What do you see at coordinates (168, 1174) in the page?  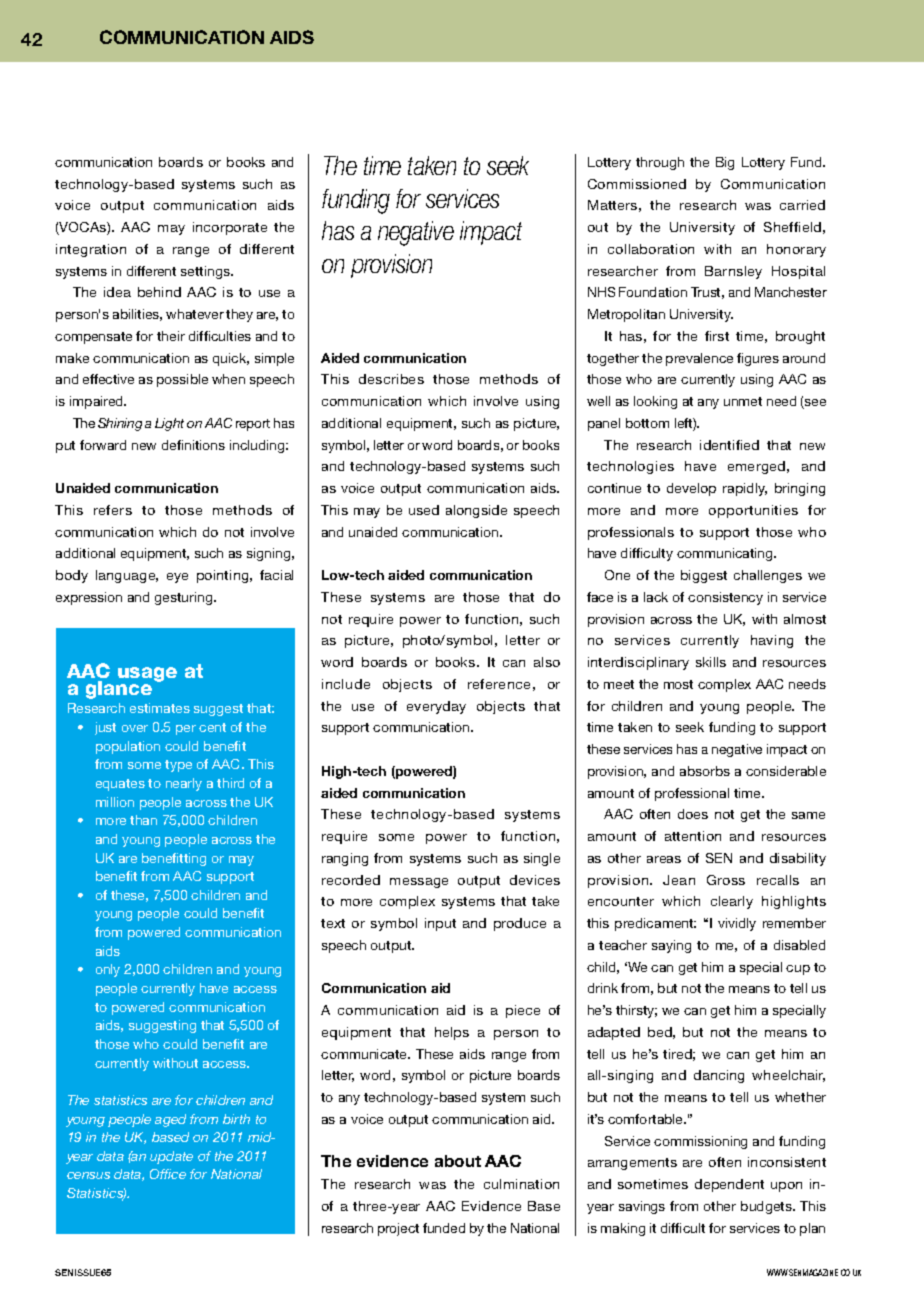 I see `Office` at bounding box center [168, 1174].
